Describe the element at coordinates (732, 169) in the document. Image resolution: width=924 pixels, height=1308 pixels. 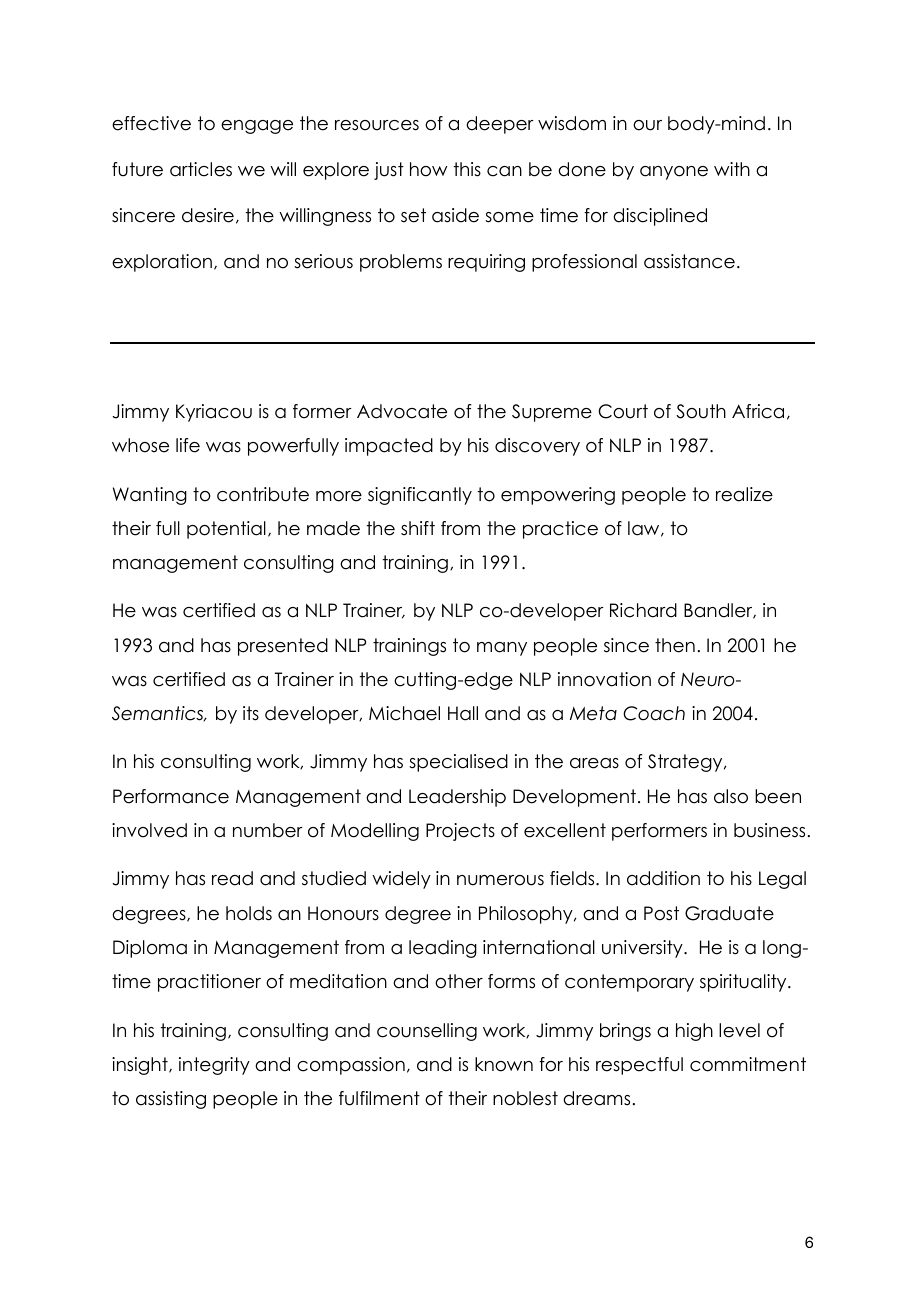
I see `with` at that location.
